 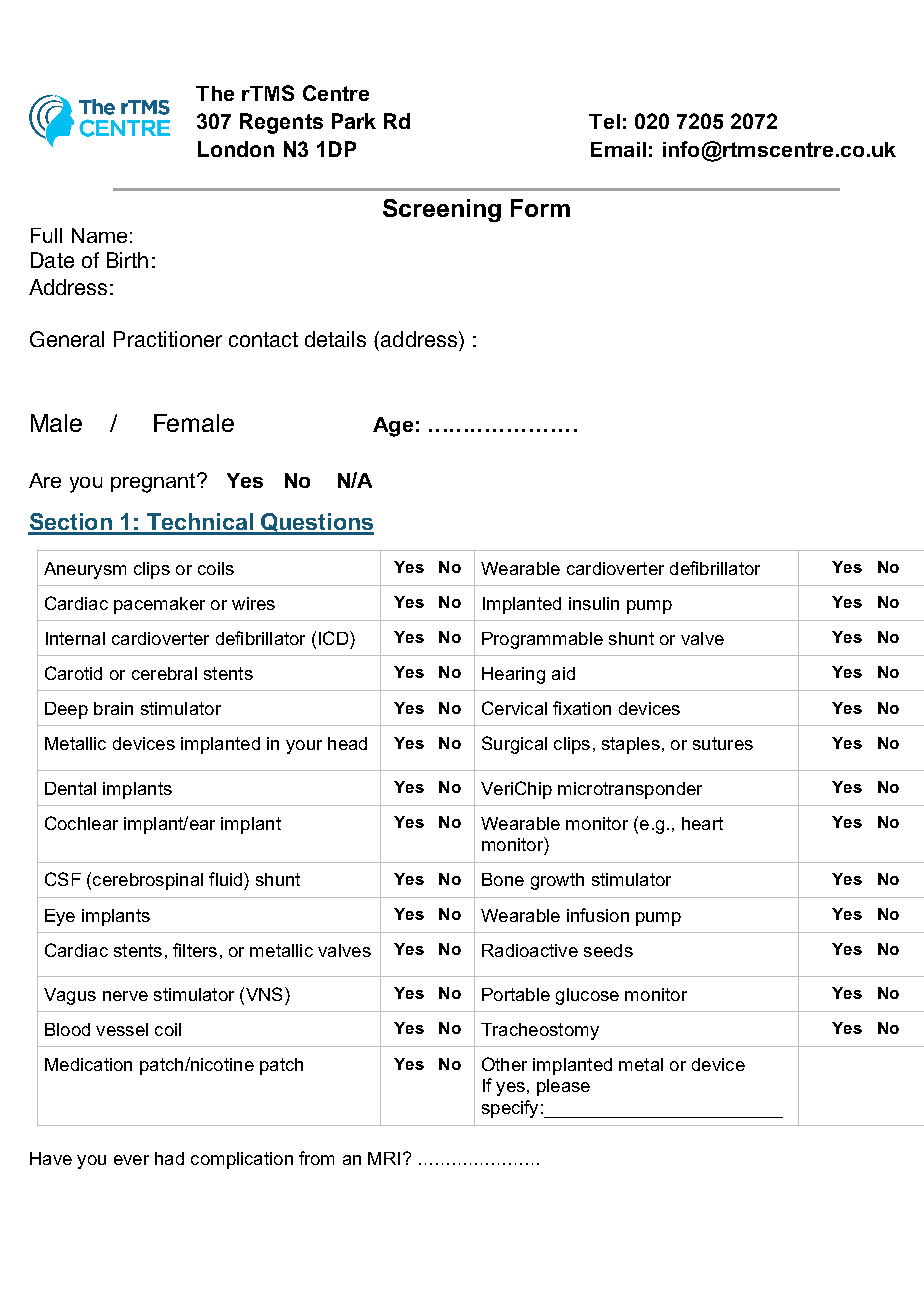 What do you see at coordinates (354, 121) in the screenshot?
I see `Park` at bounding box center [354, 121].
